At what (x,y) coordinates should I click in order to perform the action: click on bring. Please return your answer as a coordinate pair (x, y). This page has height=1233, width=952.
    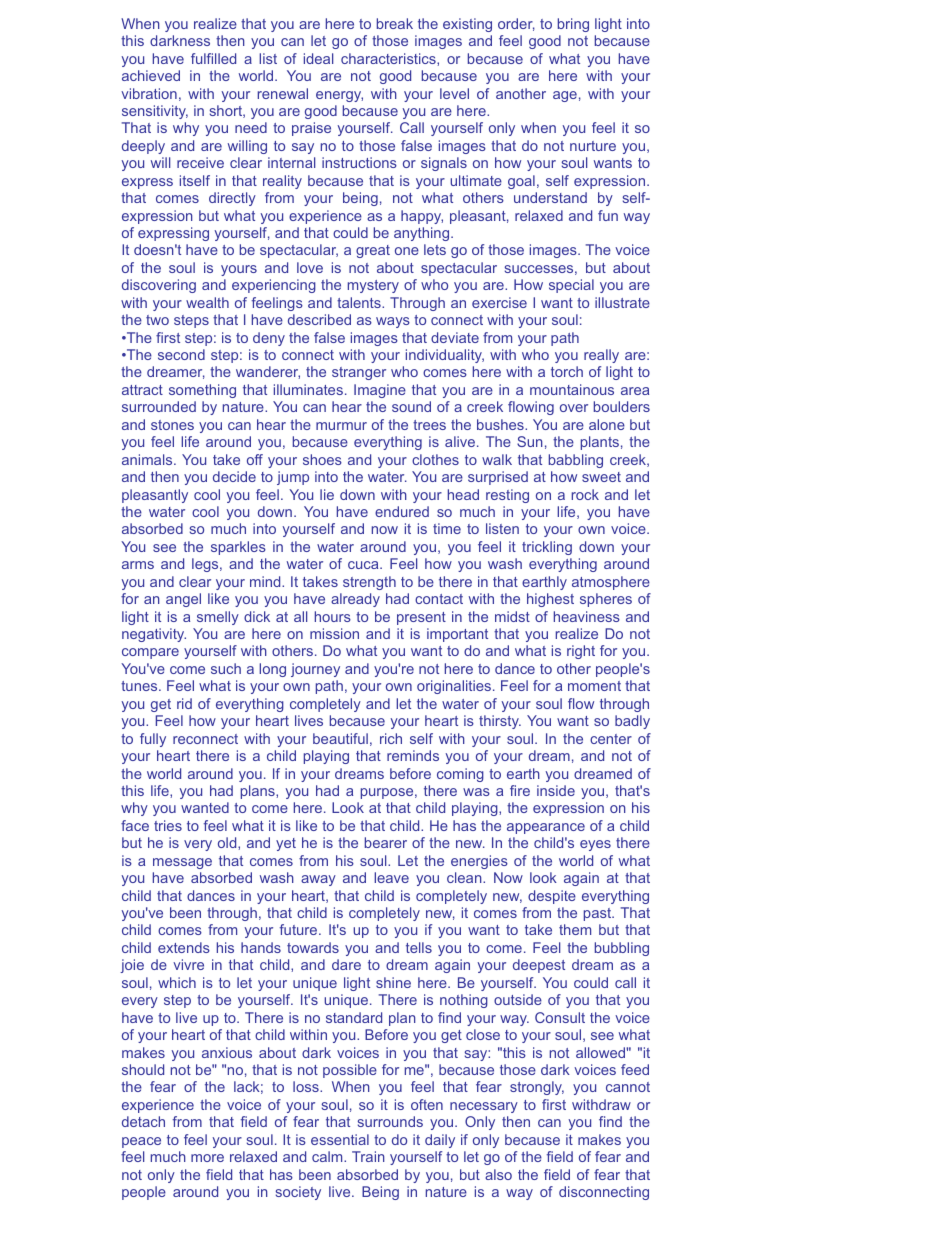
    Looking at the image, I should click on (573, 25).
